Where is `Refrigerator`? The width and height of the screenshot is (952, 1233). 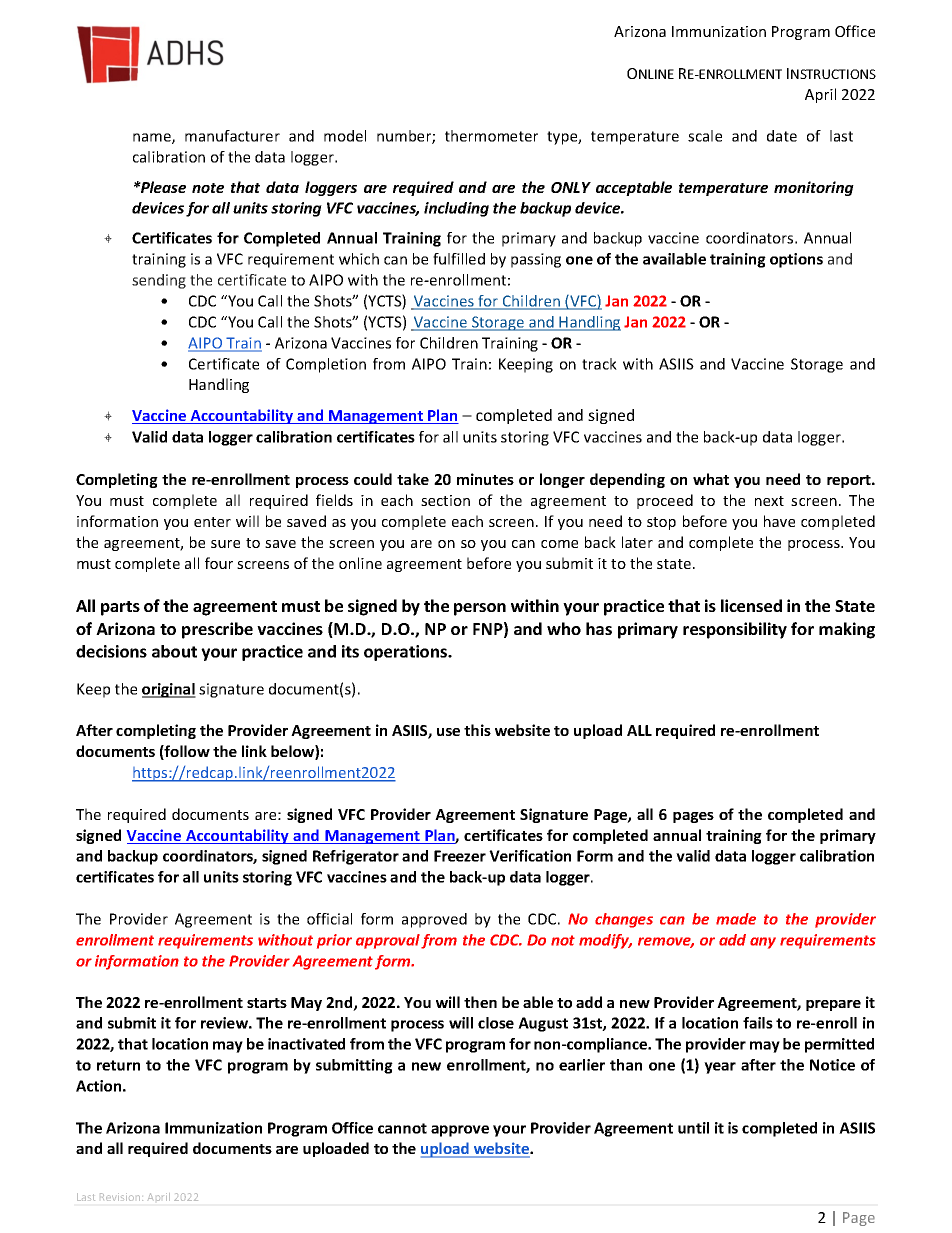 Refrigerator is located at coordinates (356, 857).
